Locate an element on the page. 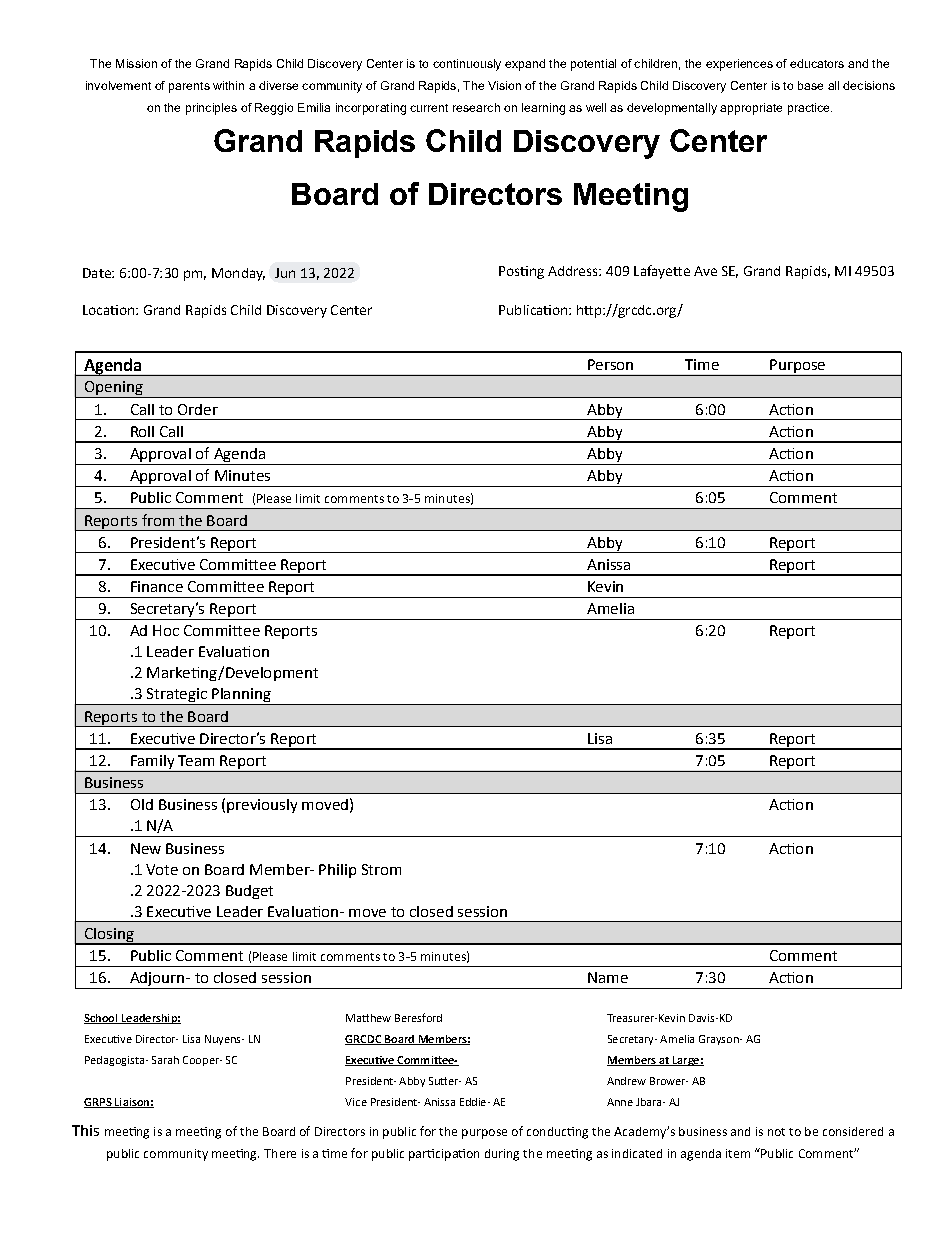 This document has width=952, height=1233. Roll is located at coordinates (142, 431).
